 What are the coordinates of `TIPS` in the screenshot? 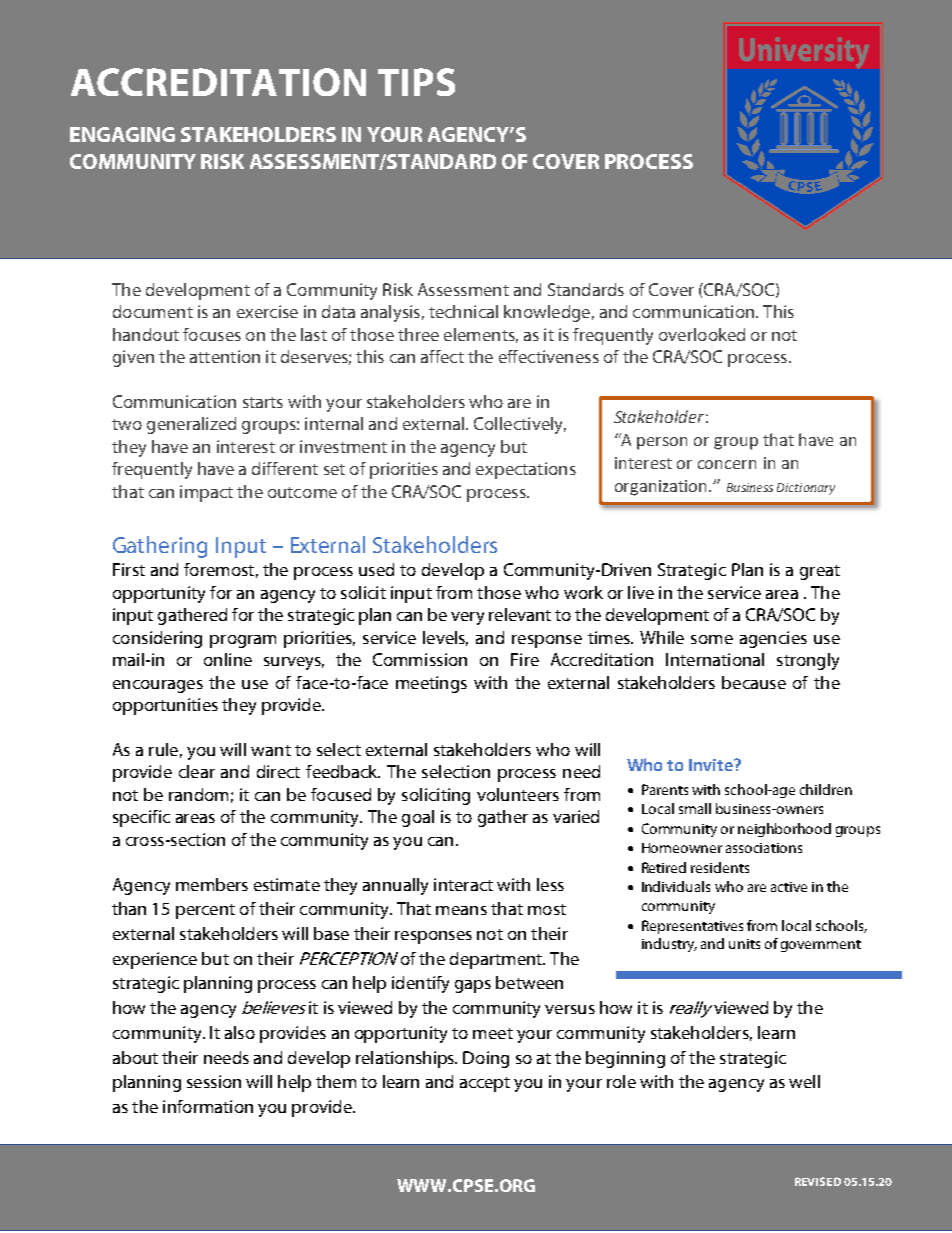 It's located at (416, 82).
